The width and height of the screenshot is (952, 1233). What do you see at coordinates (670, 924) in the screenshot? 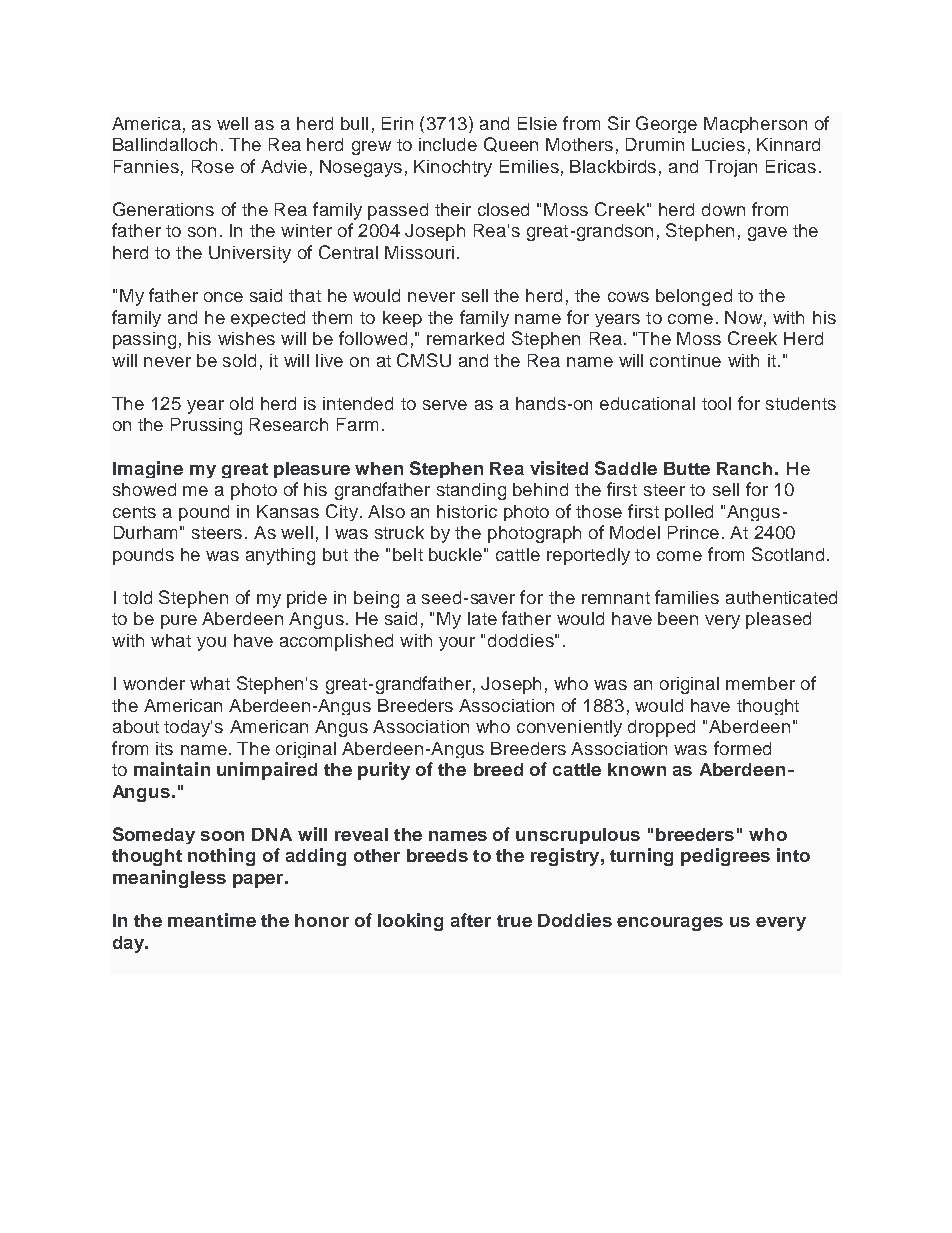
I see `encourages` at bounding box center [670, 924].
